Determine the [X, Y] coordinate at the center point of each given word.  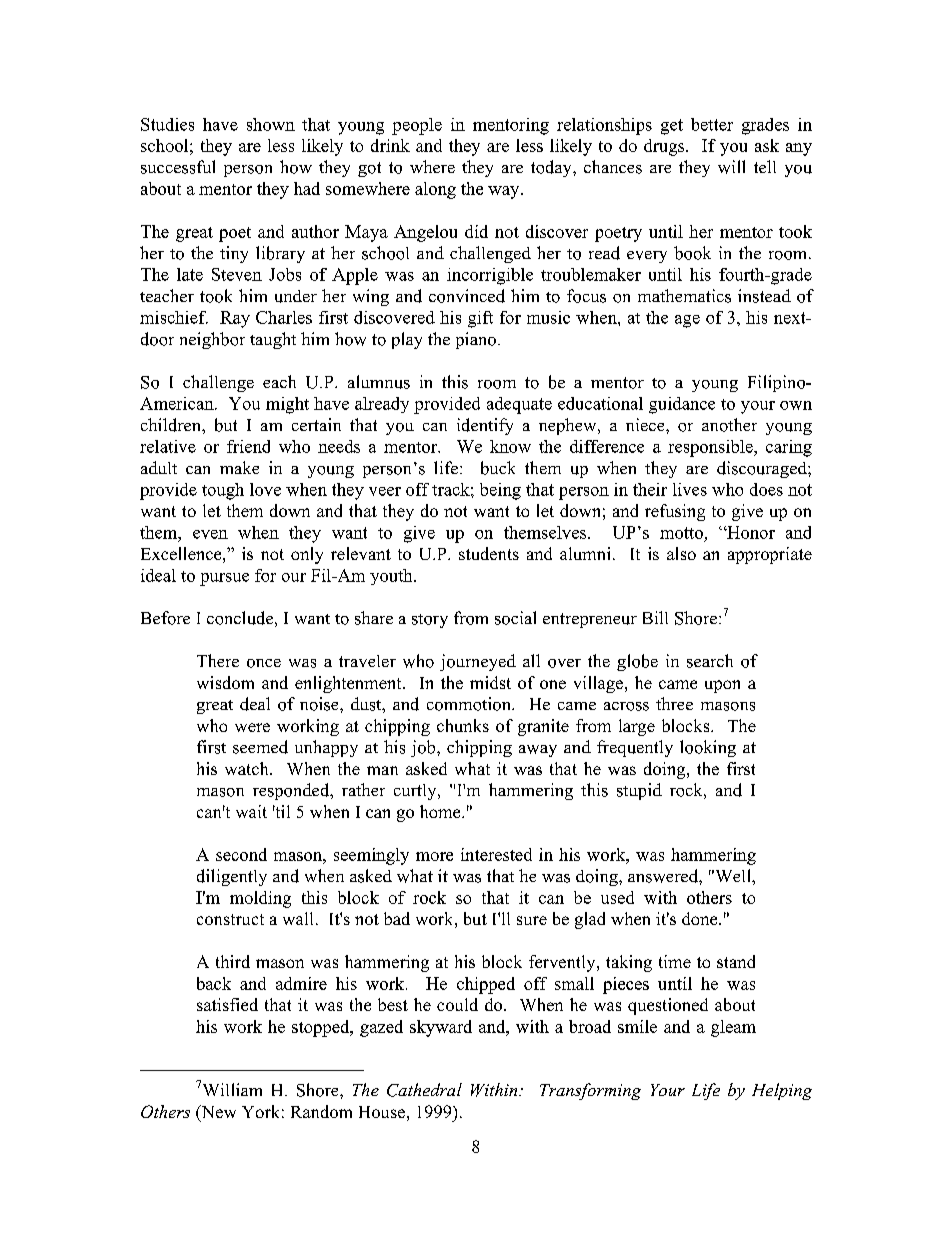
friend [248, 446]
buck [498, 468]
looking [708, 748]
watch [248, 768]
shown [271, 124]
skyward [441, 1028]
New [217, 1113]
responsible [711, 448]
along [435, 190]
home [441, 811]
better [712, 124]
